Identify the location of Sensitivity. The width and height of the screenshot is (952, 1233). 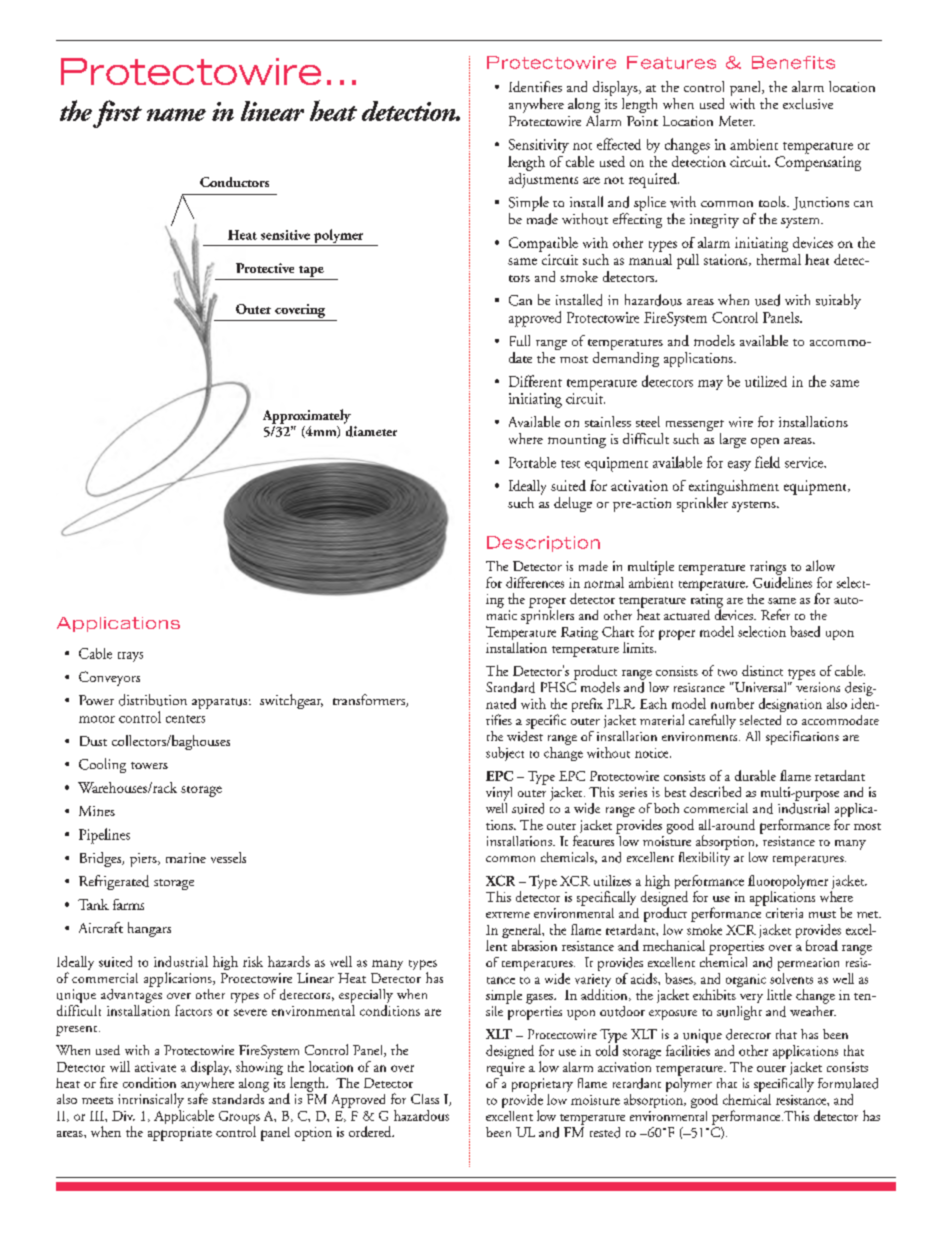
(539, 146).
